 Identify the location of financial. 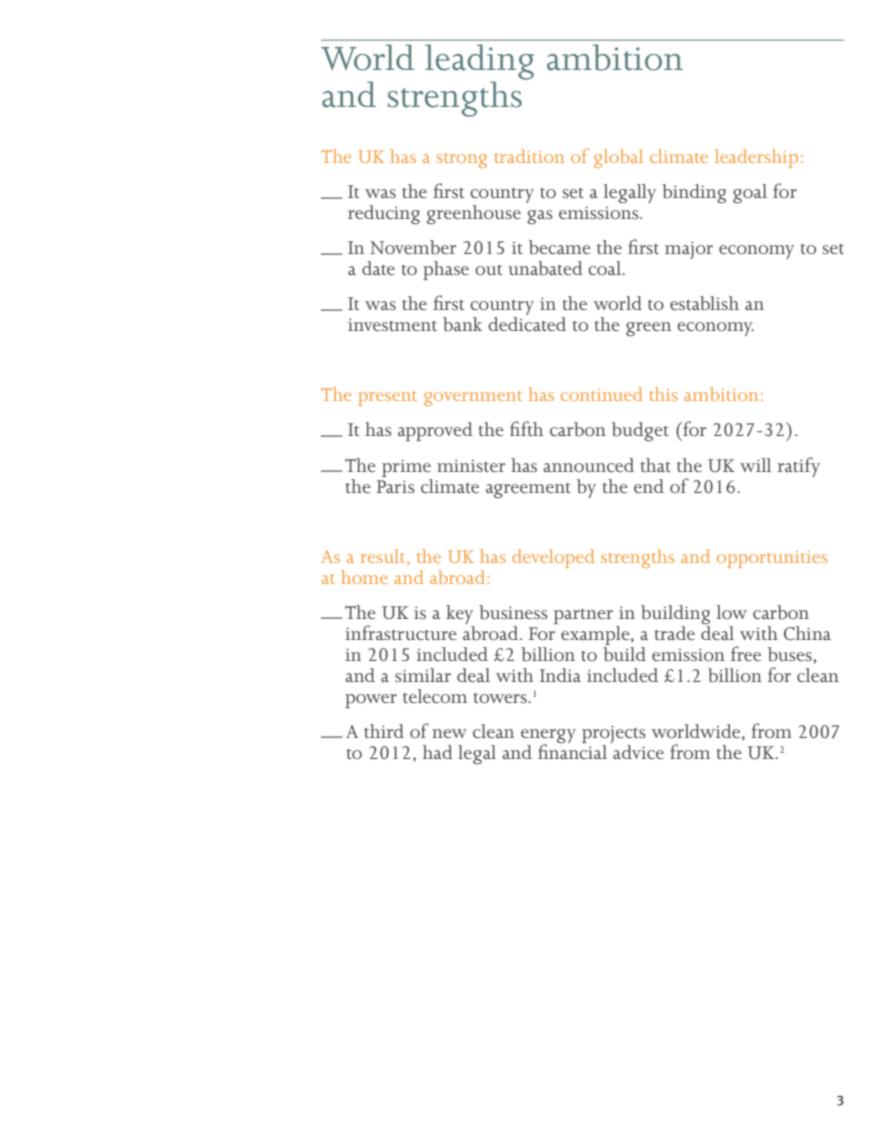
(572, 750).
